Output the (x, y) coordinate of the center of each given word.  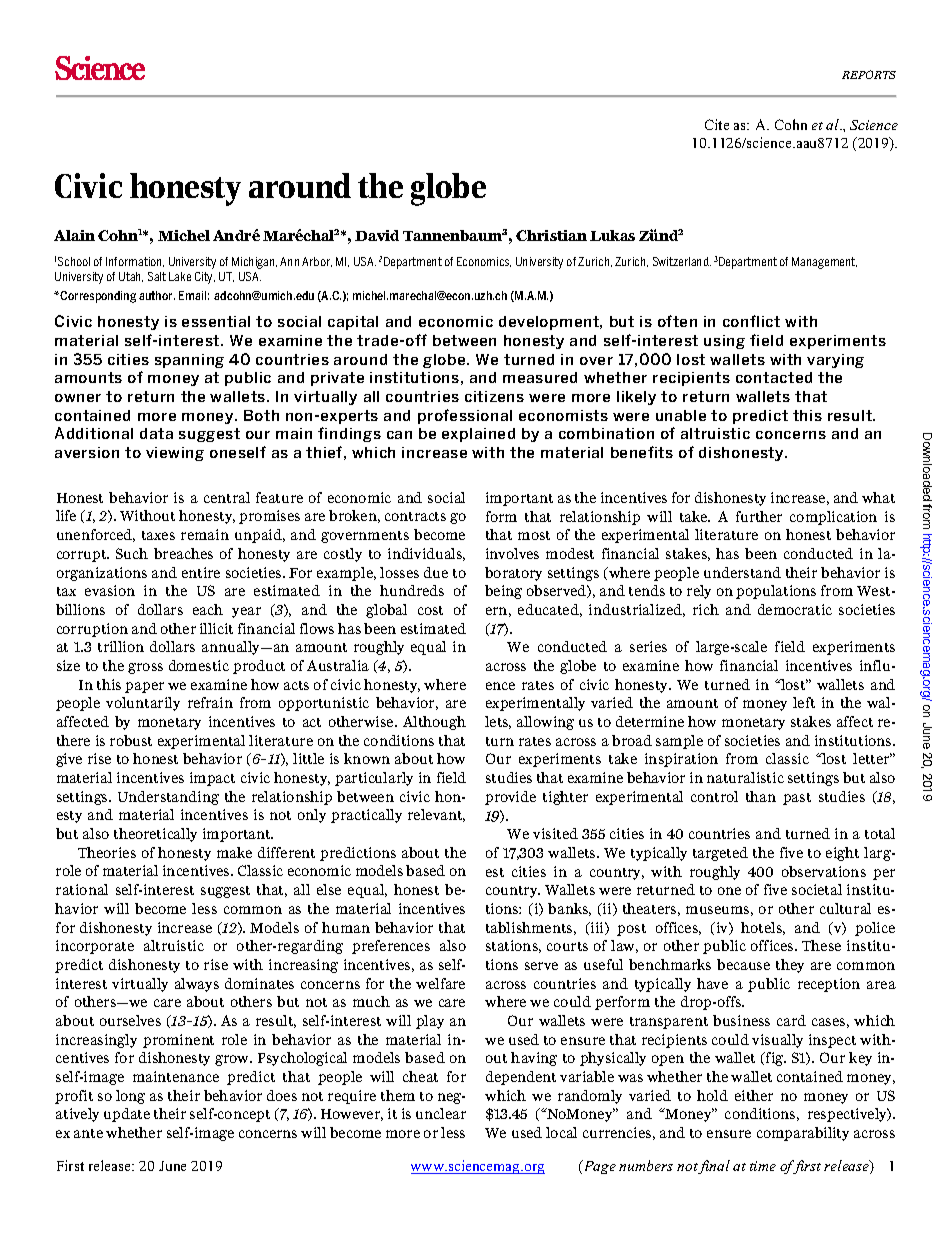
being (503, 592)
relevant (436, 815)
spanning (189, 361)
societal (817, 889)
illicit (216, 628)
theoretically (155, 835)
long (130, 1097)
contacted (774, 377)
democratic (795, 609)
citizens (494, 396)
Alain (74, 235)
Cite (717, 124)
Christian (551, 235)
